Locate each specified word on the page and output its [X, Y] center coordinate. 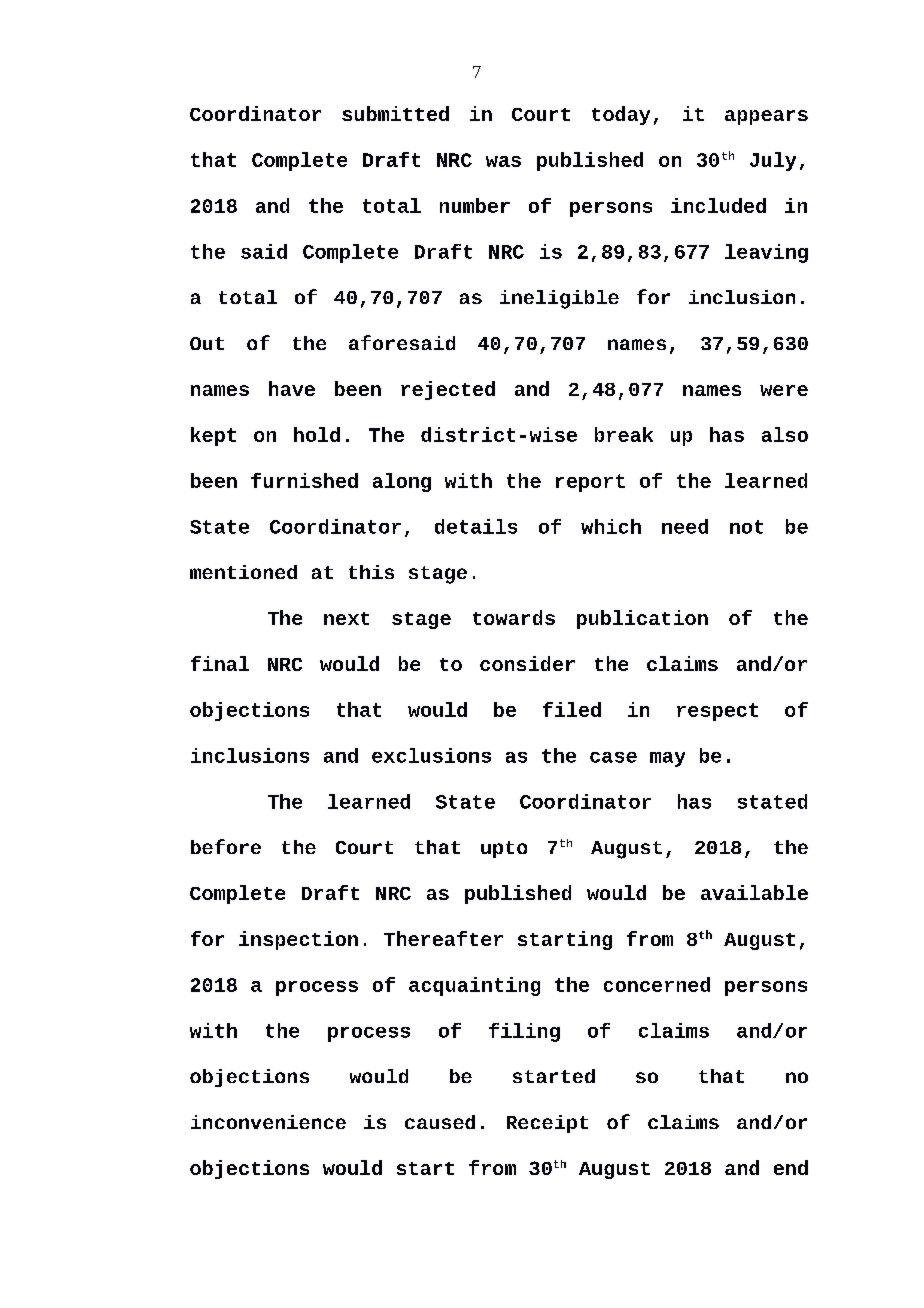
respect [717, 712]
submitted [395, 113]
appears [766, 117]
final [220, 663]
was [503, 161]
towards [514, 617]
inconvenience [268, 1122]
